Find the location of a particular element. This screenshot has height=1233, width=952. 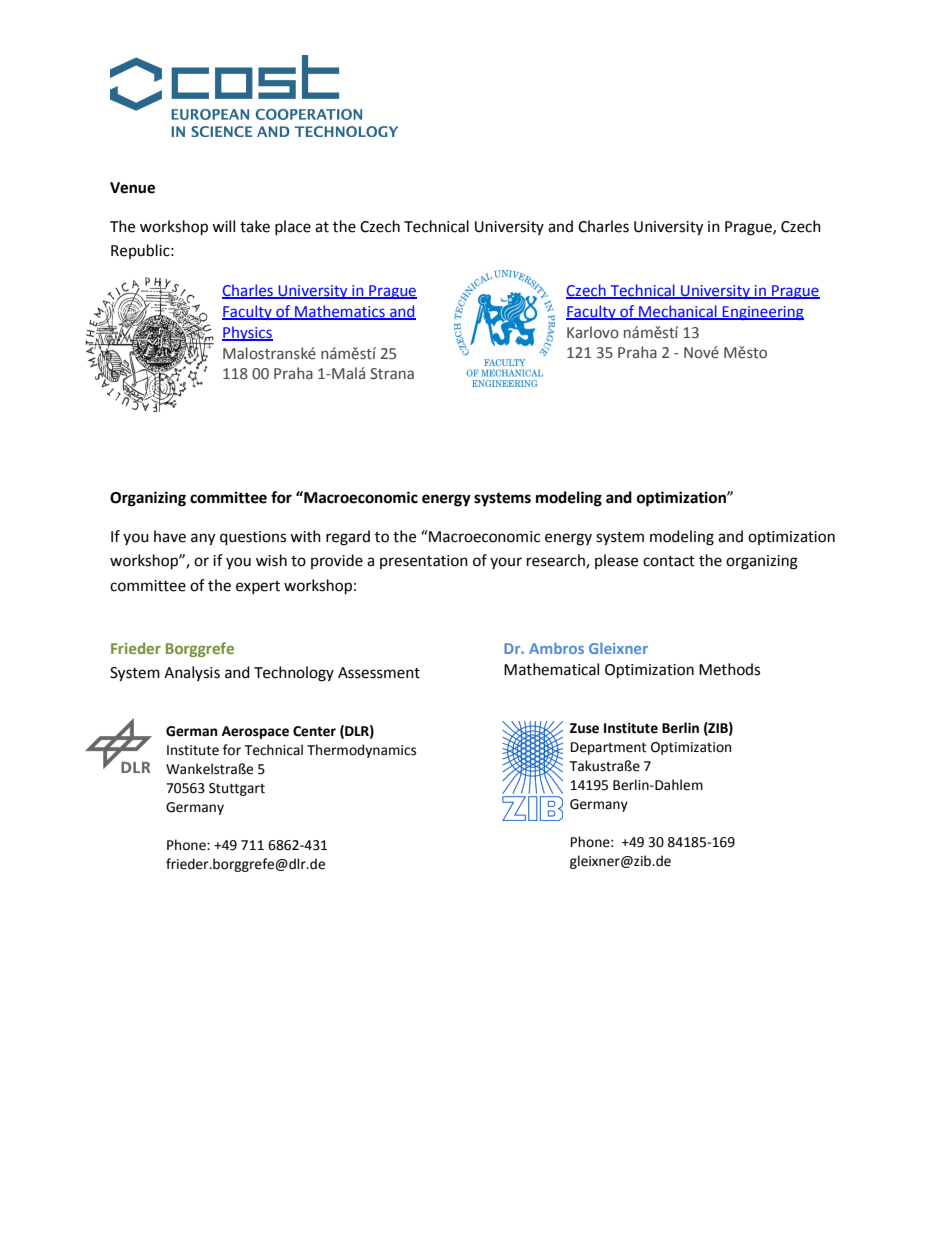

have is located at coordinates (170, 536).
